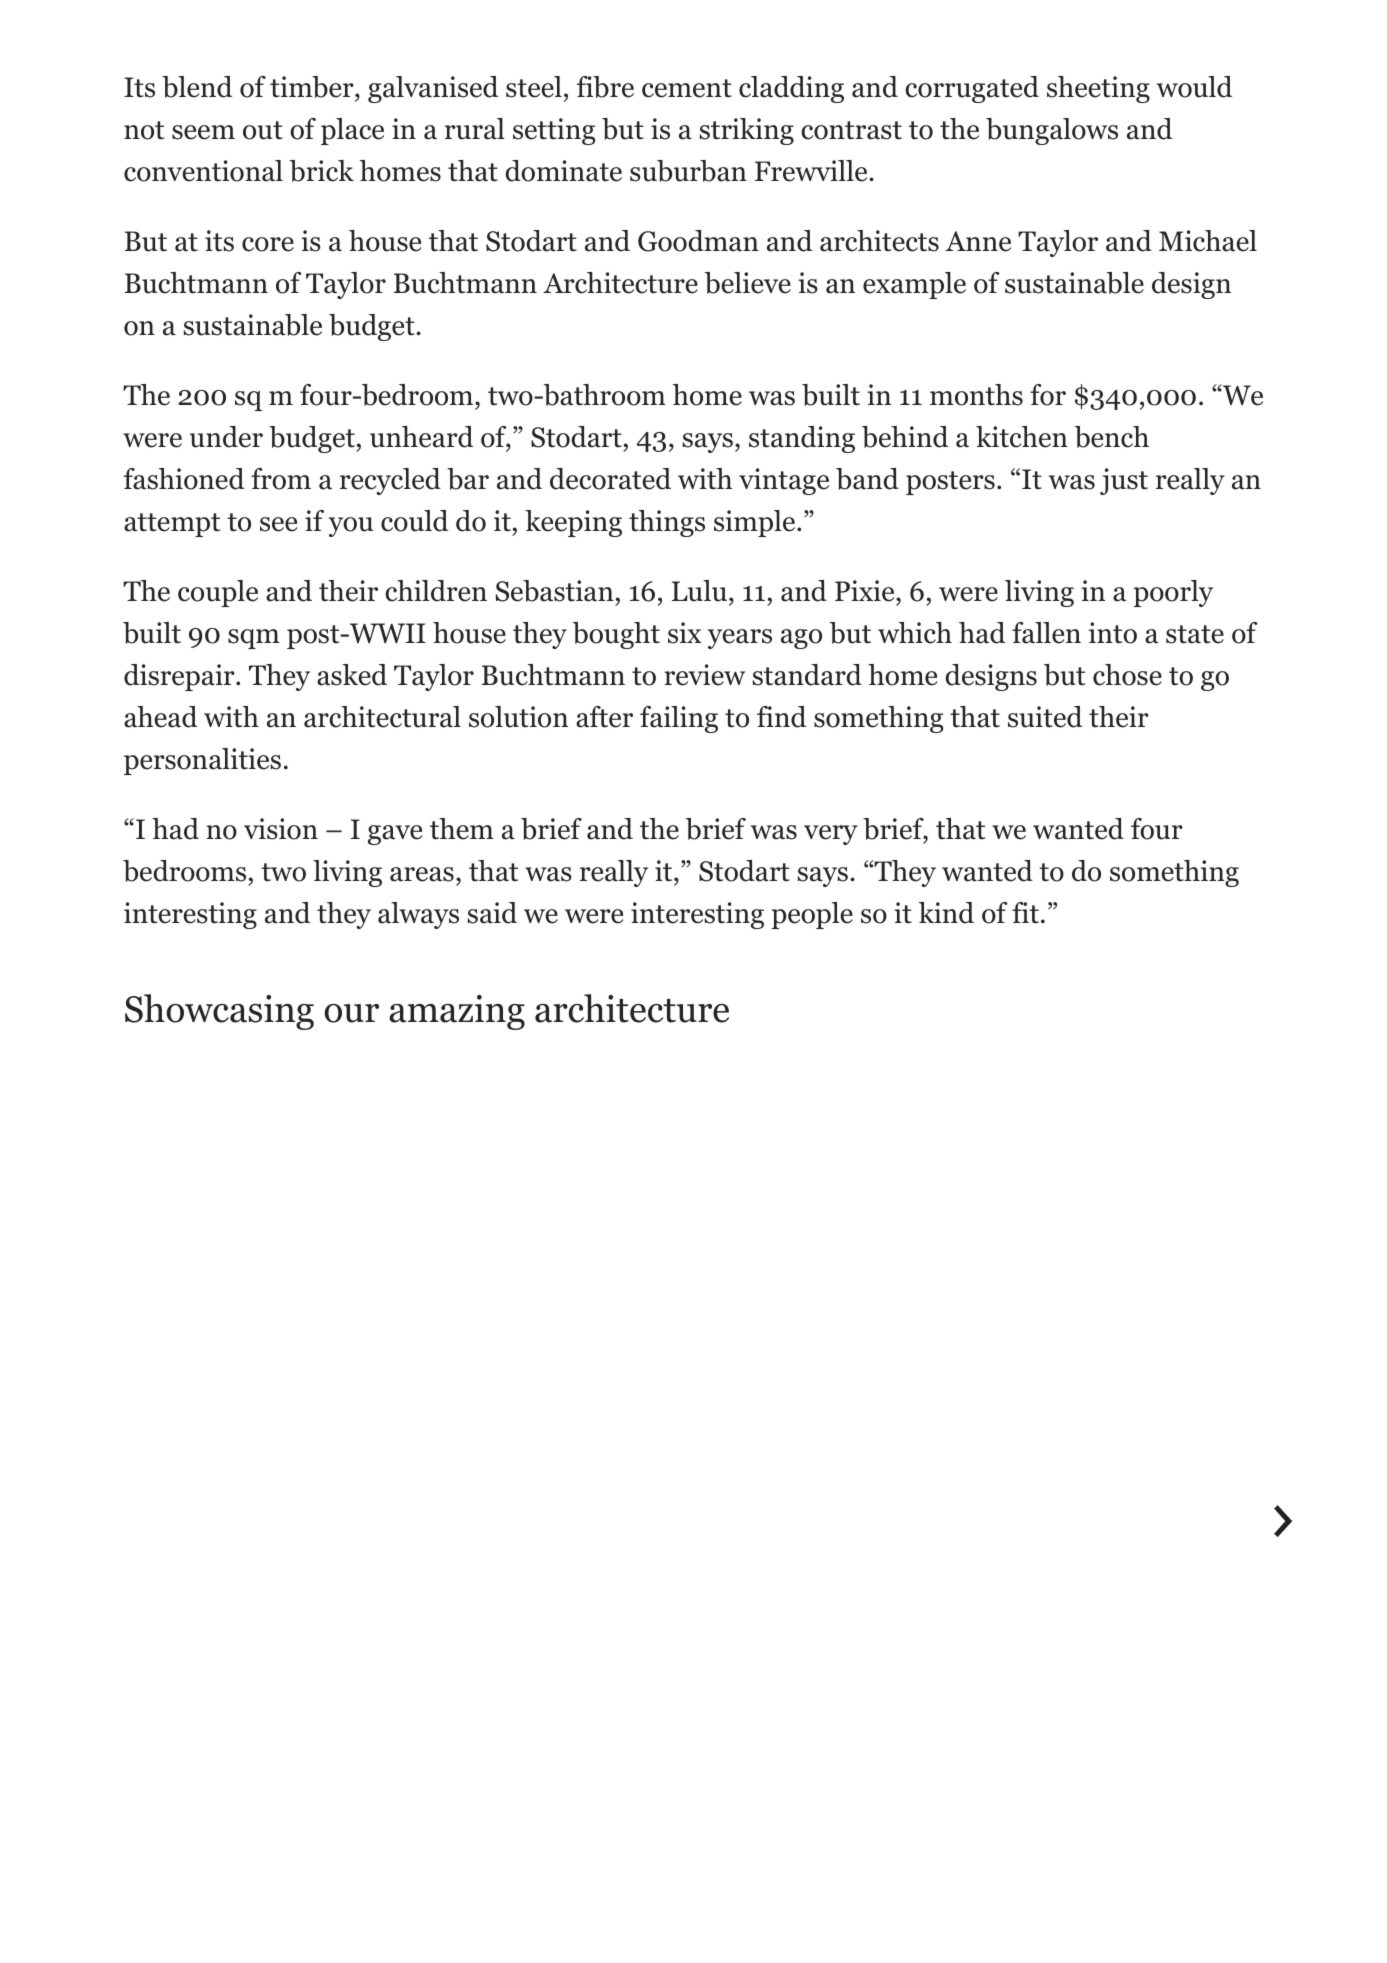  Describe the element at coordinates (812, 915) in the page. I see `people` at that location.
